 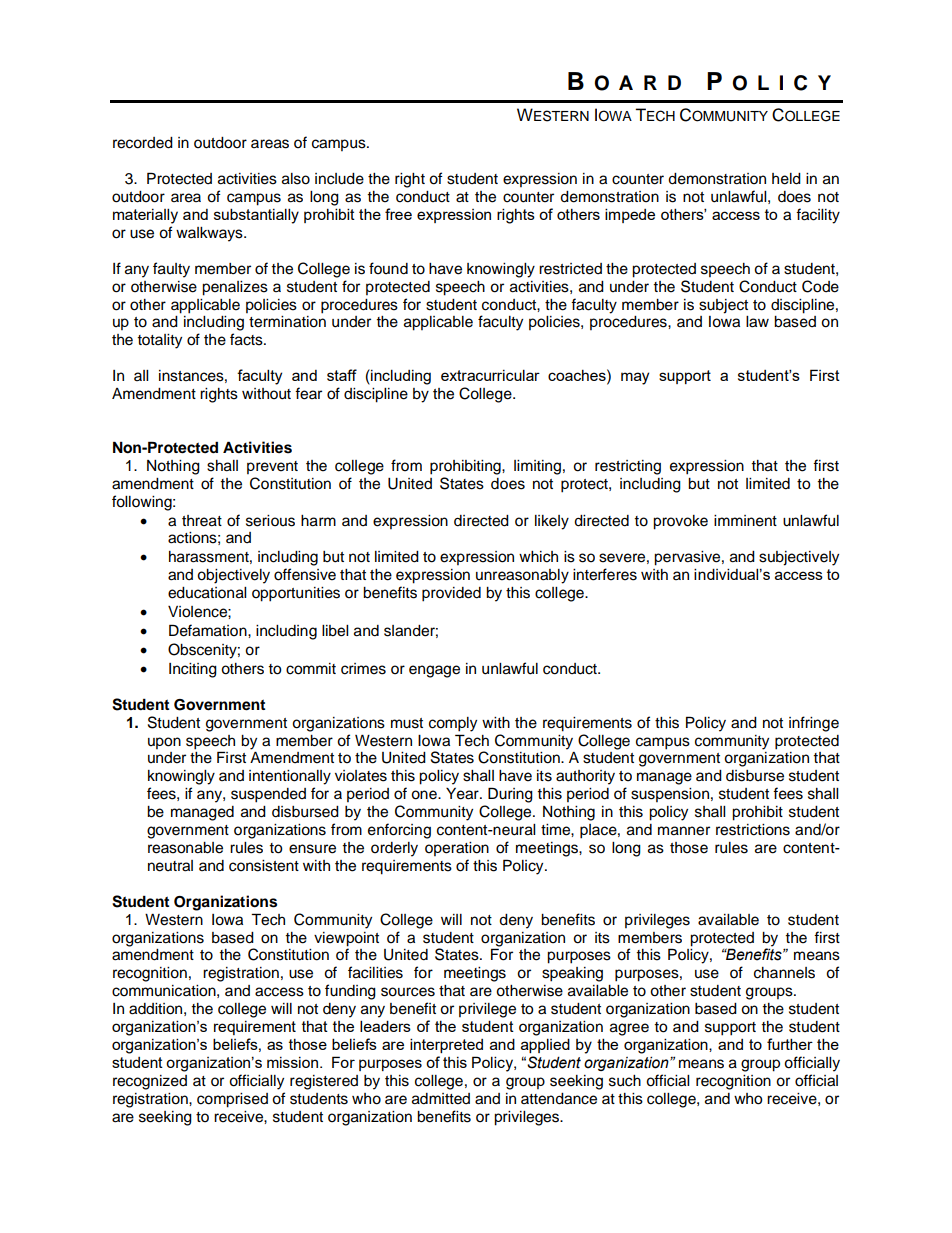 What do you see at coordinates (398, 214) in the screenshot?
I see `free` at bounding box center [398, 214].
